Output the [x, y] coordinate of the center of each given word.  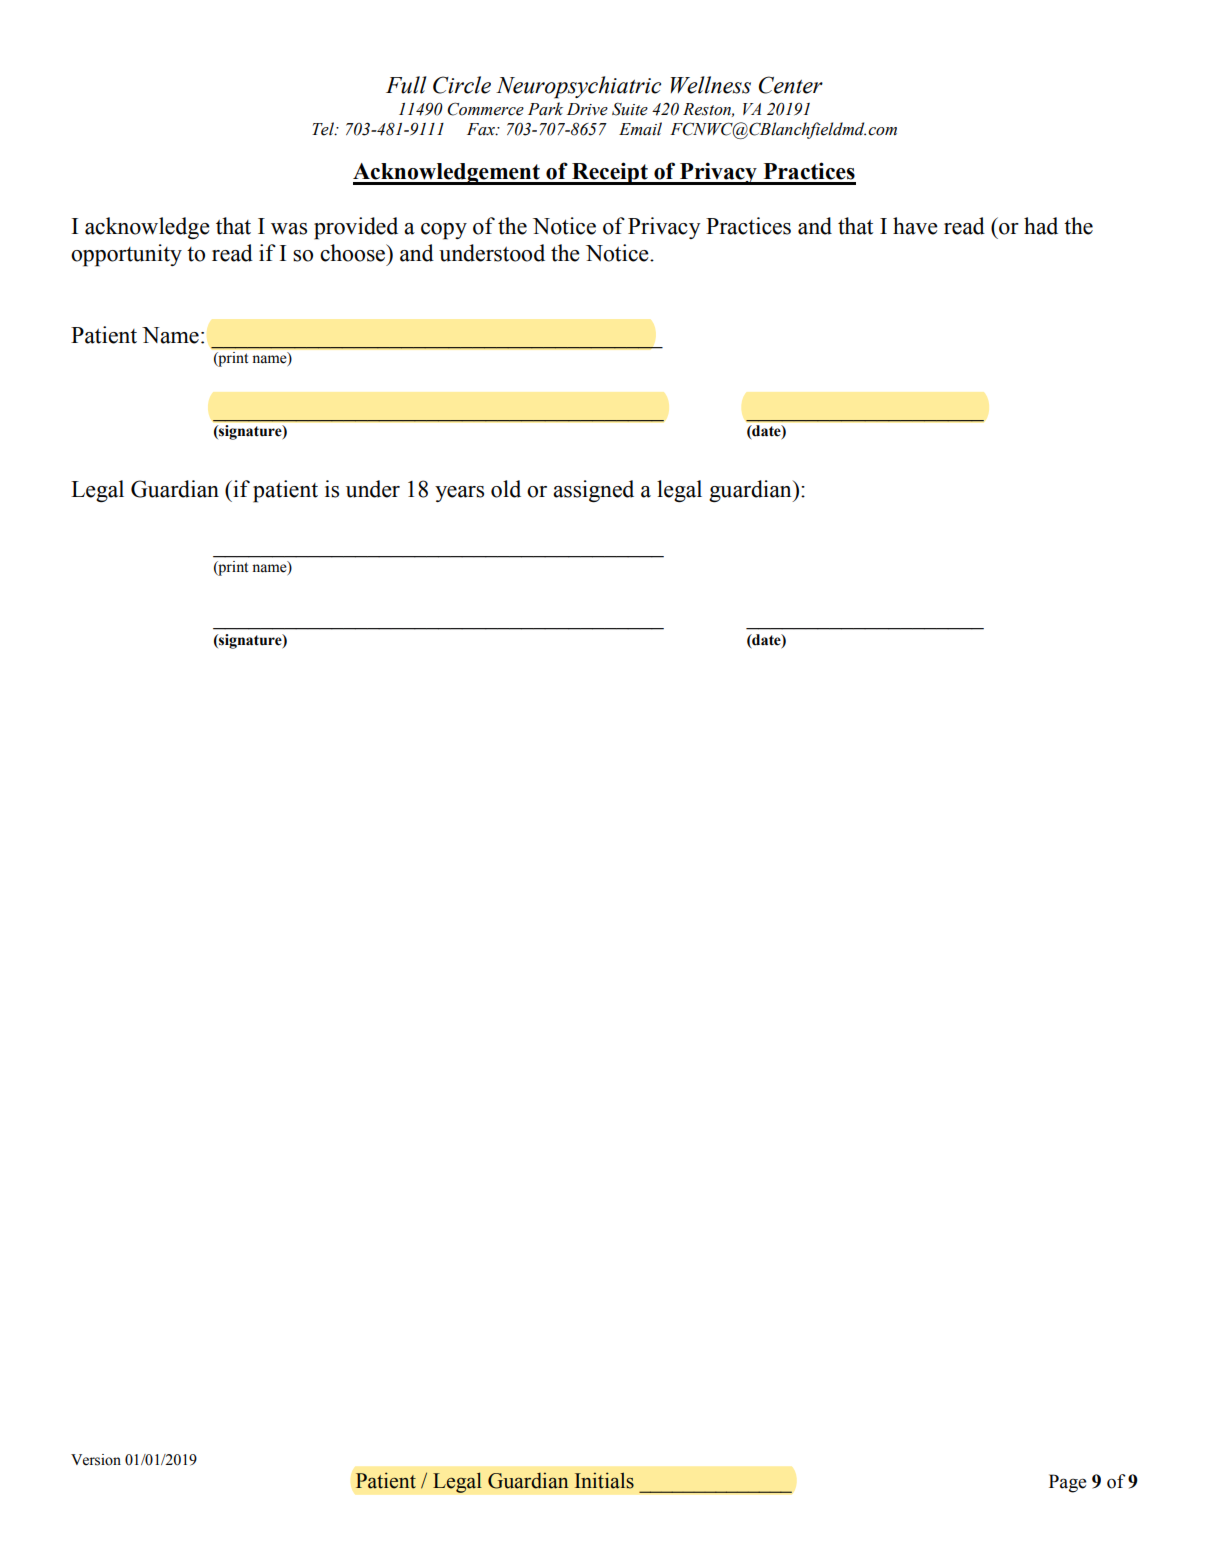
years [459, 494]
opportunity [126, 255]
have [915, 226]
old [506, 489]
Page [1067, 1483]
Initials [604, 1480]
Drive [587, 109]
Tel [324, 129]
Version [96, 1460]
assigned [593, 491]
